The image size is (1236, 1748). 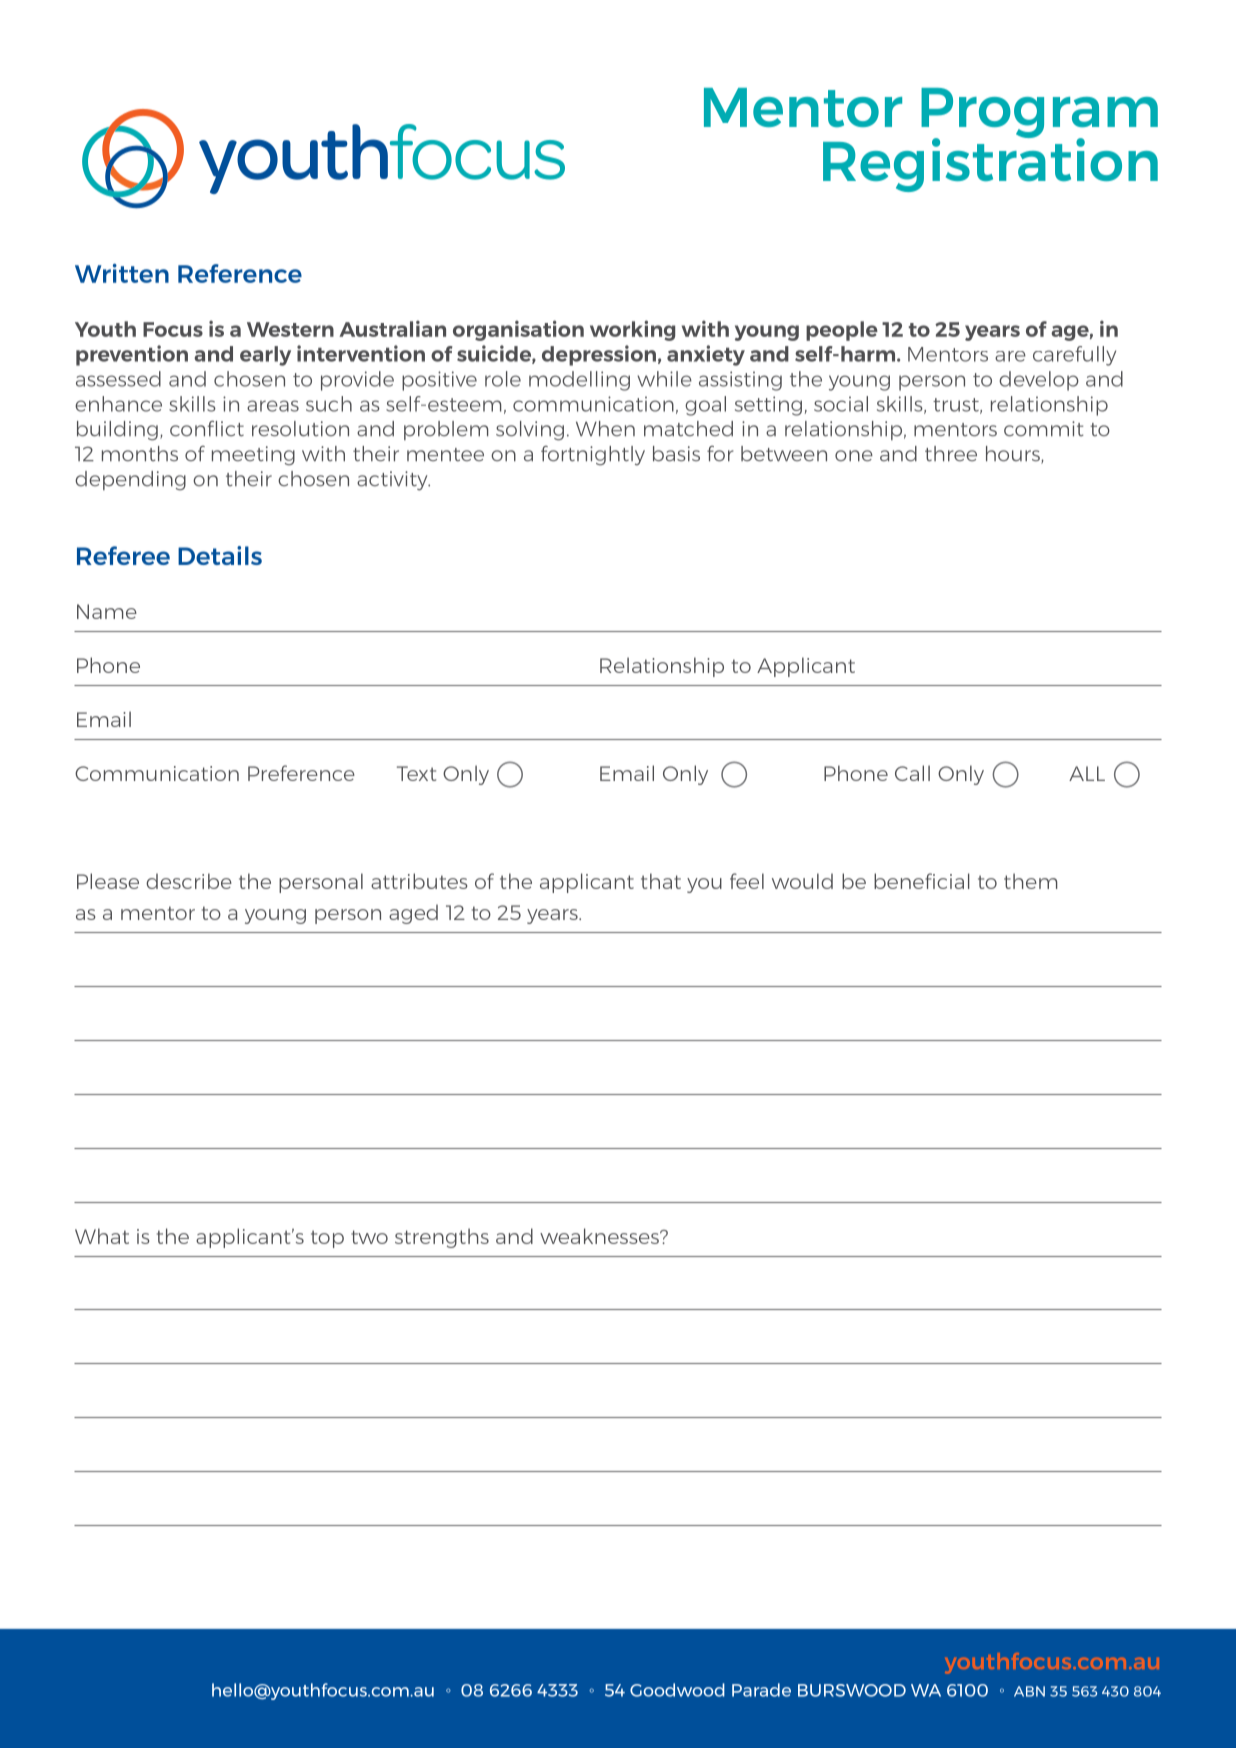 What do you see at coordinates (677, 1690) in the document?
I see `Goodwood` at bounding box center [677, 1690].
